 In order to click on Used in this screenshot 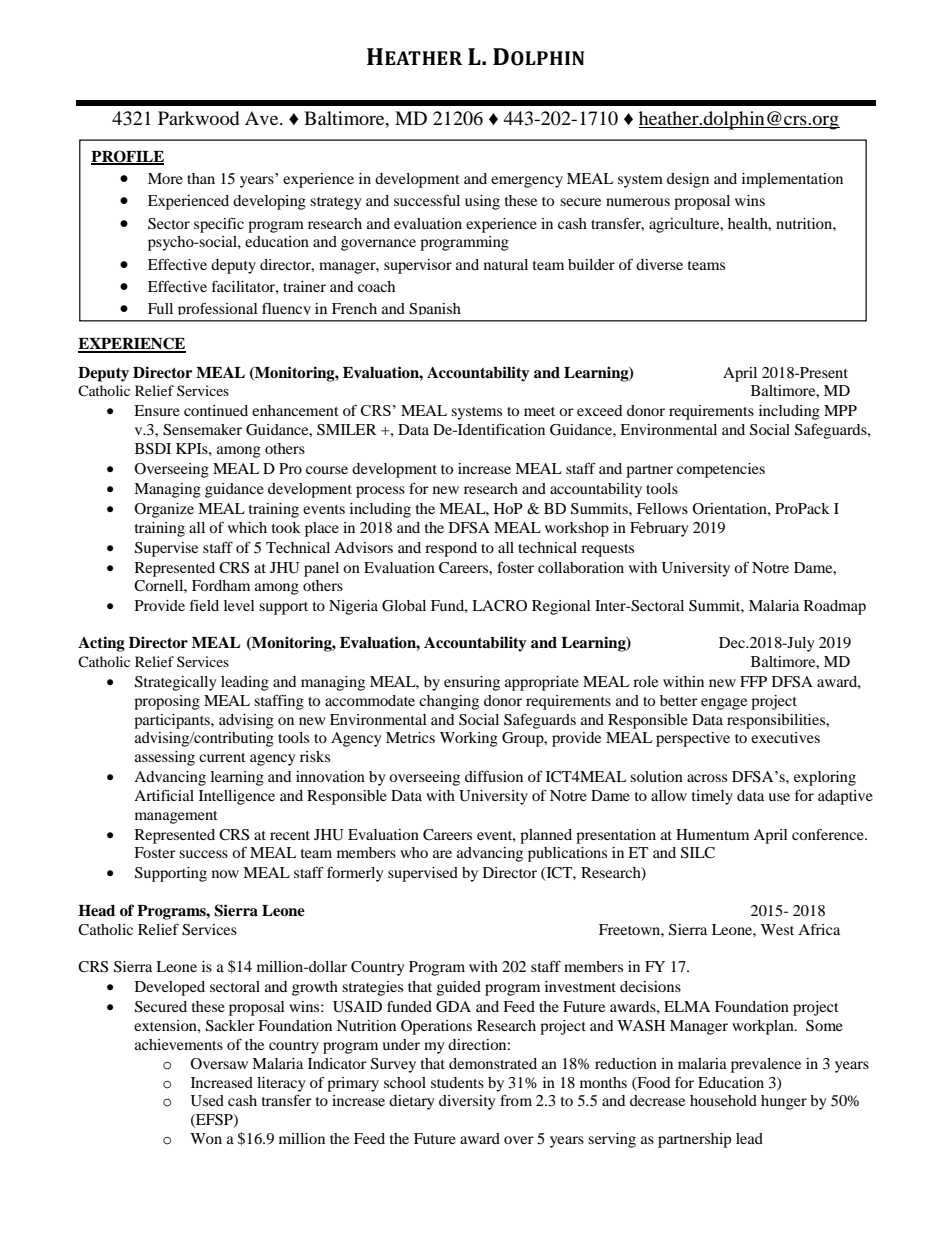, I will do `click(207, 1101)`.
